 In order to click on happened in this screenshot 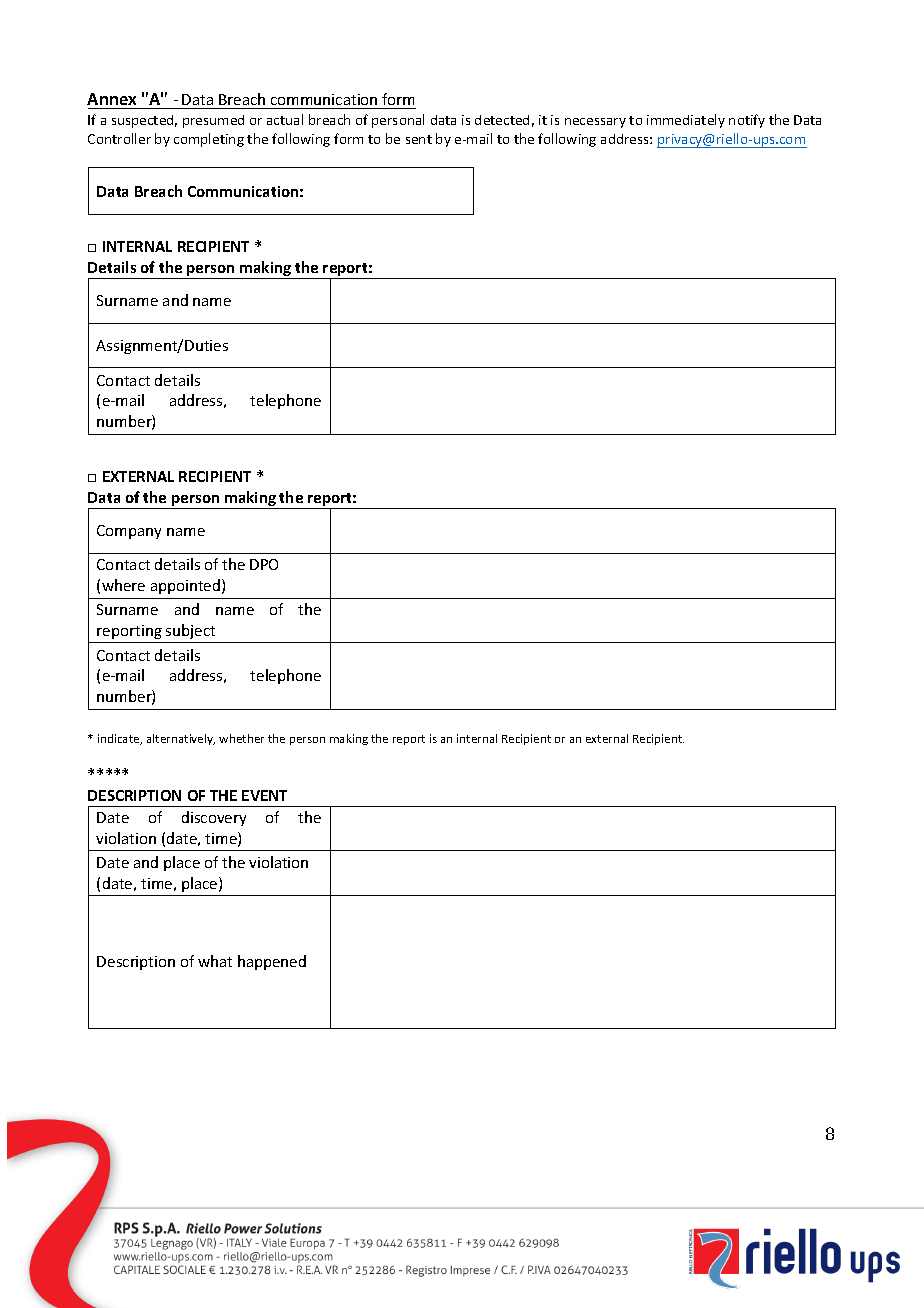, I will do `click(272, 962)`.
